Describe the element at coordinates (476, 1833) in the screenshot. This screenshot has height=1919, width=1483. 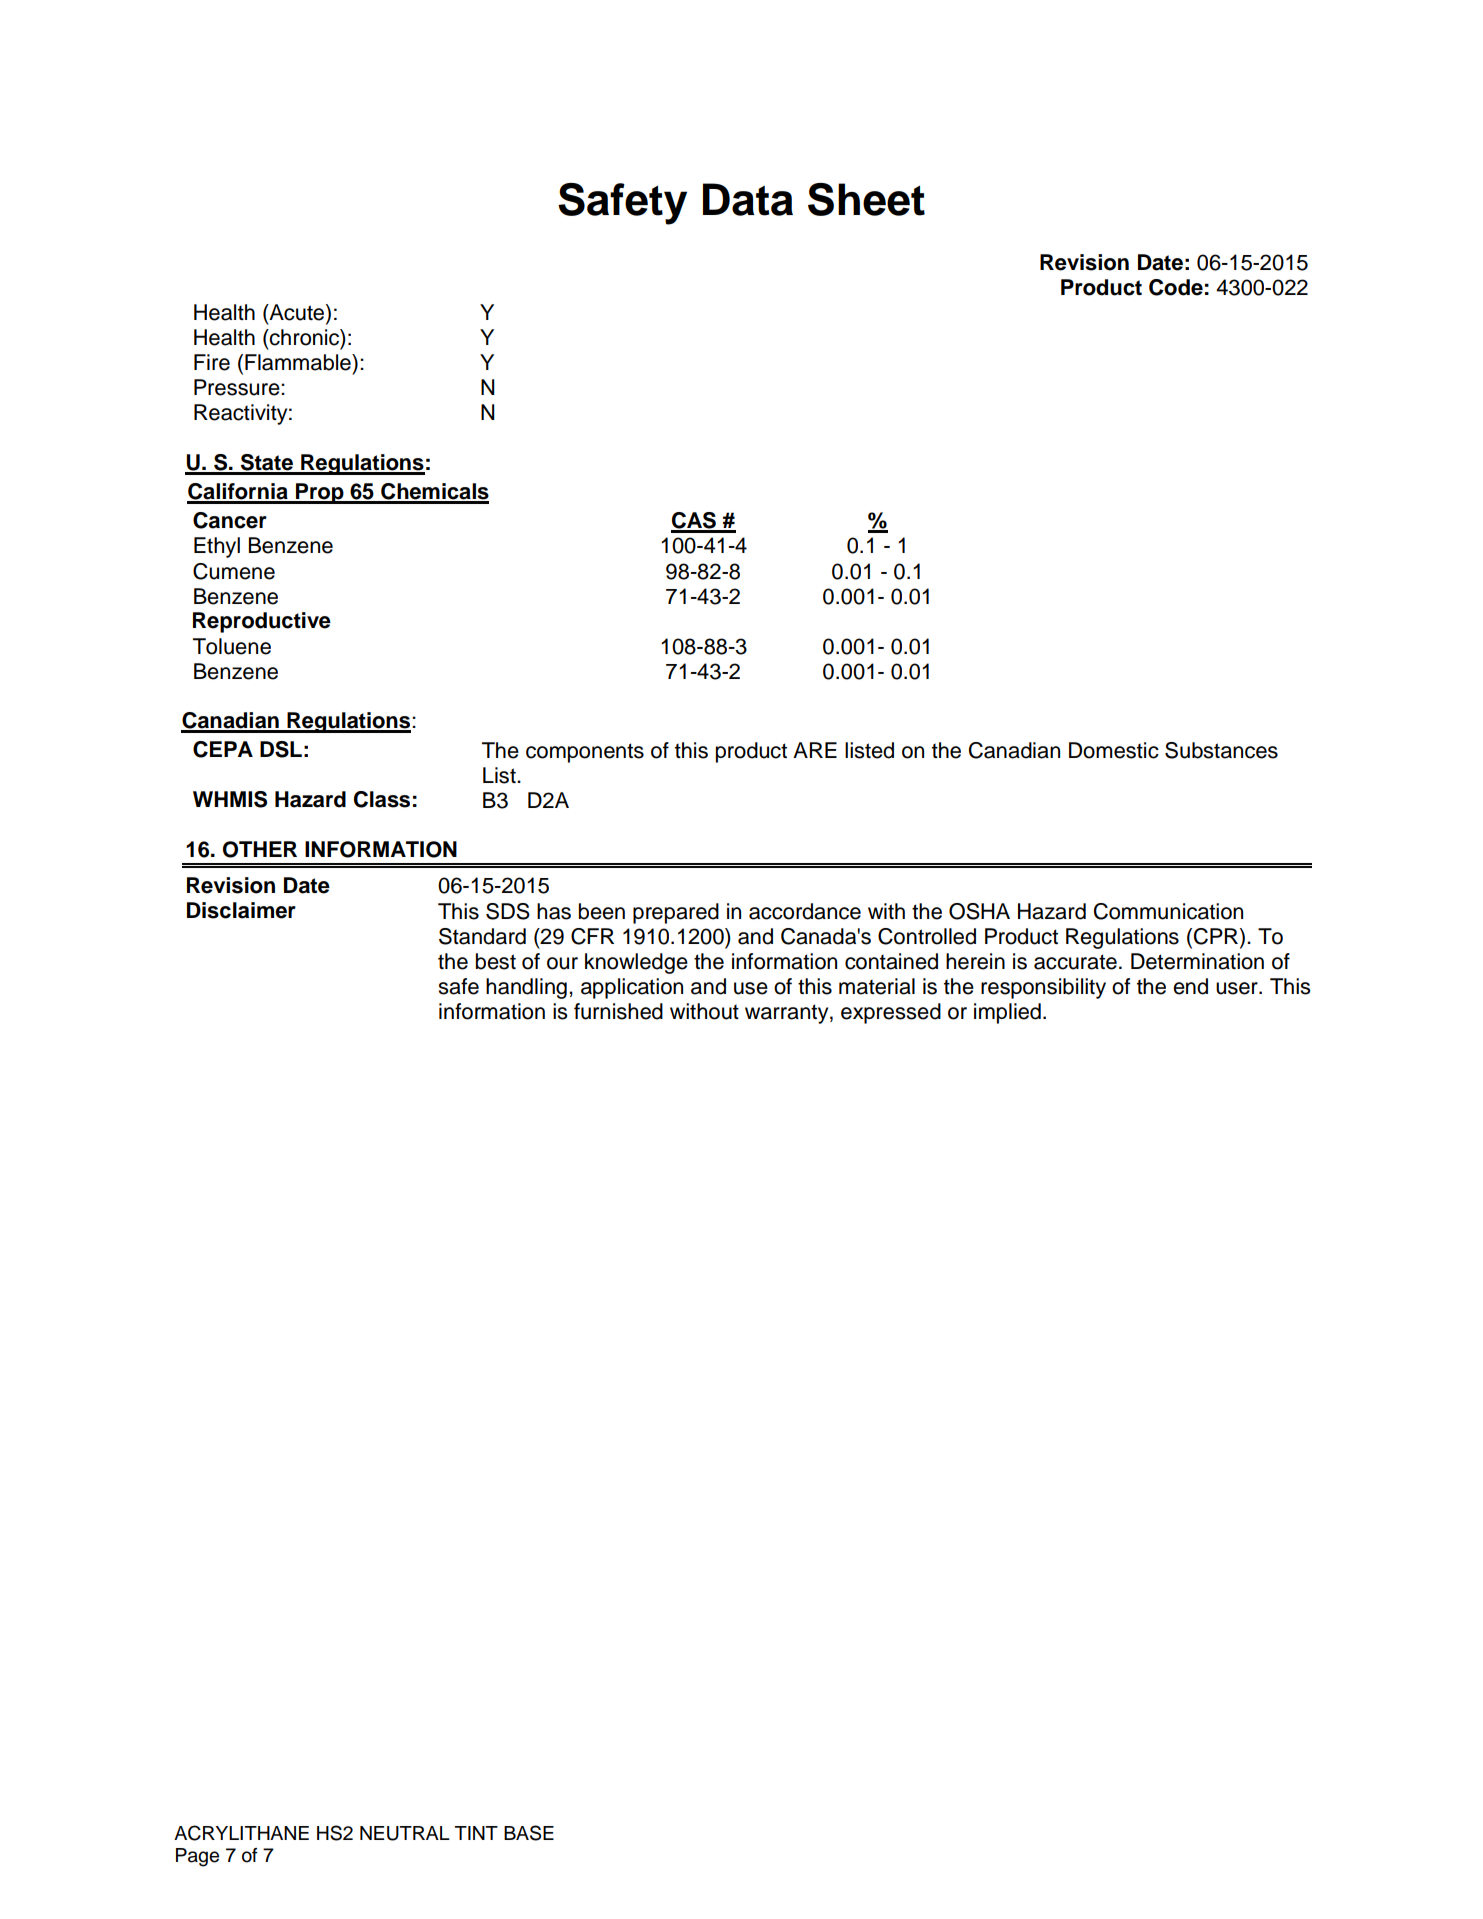
I see `TINT` at that location.
